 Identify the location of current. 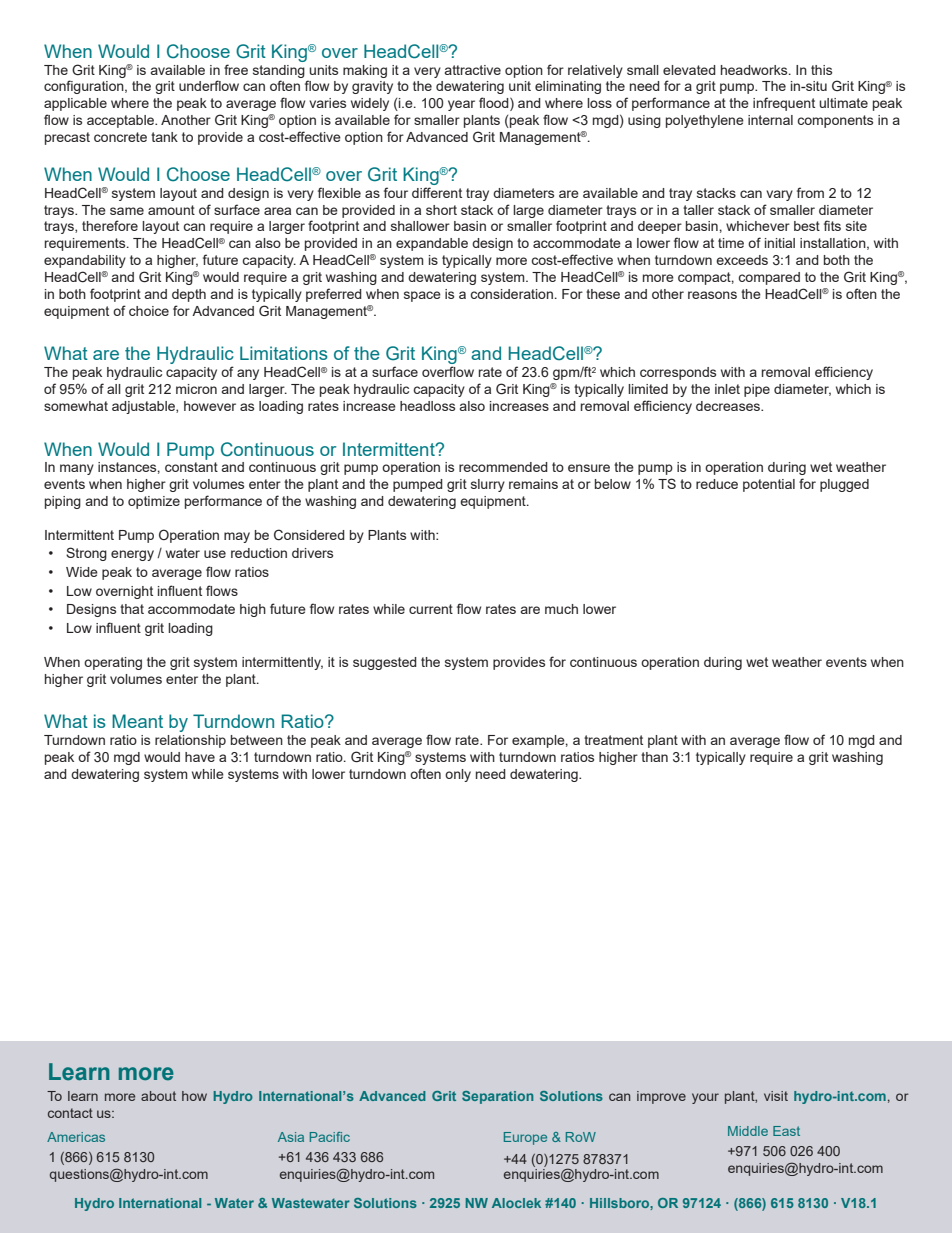
(431, 609).
